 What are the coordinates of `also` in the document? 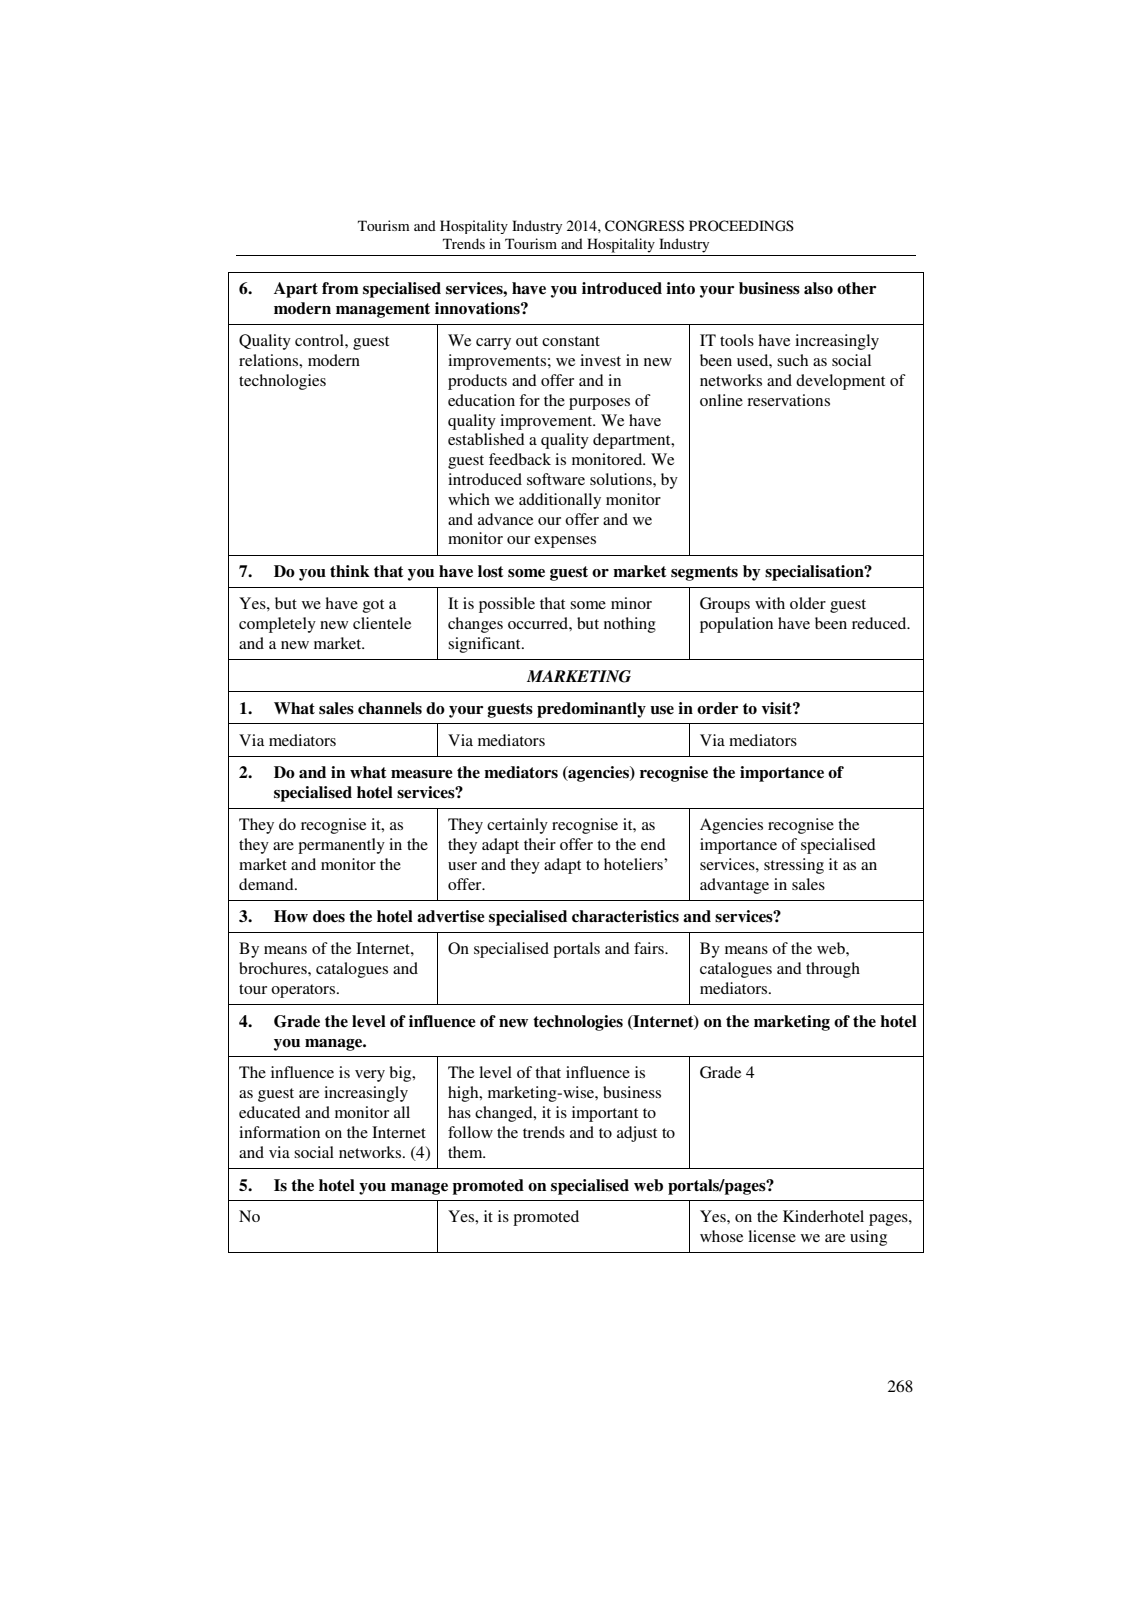 It's located at (818, 288).
